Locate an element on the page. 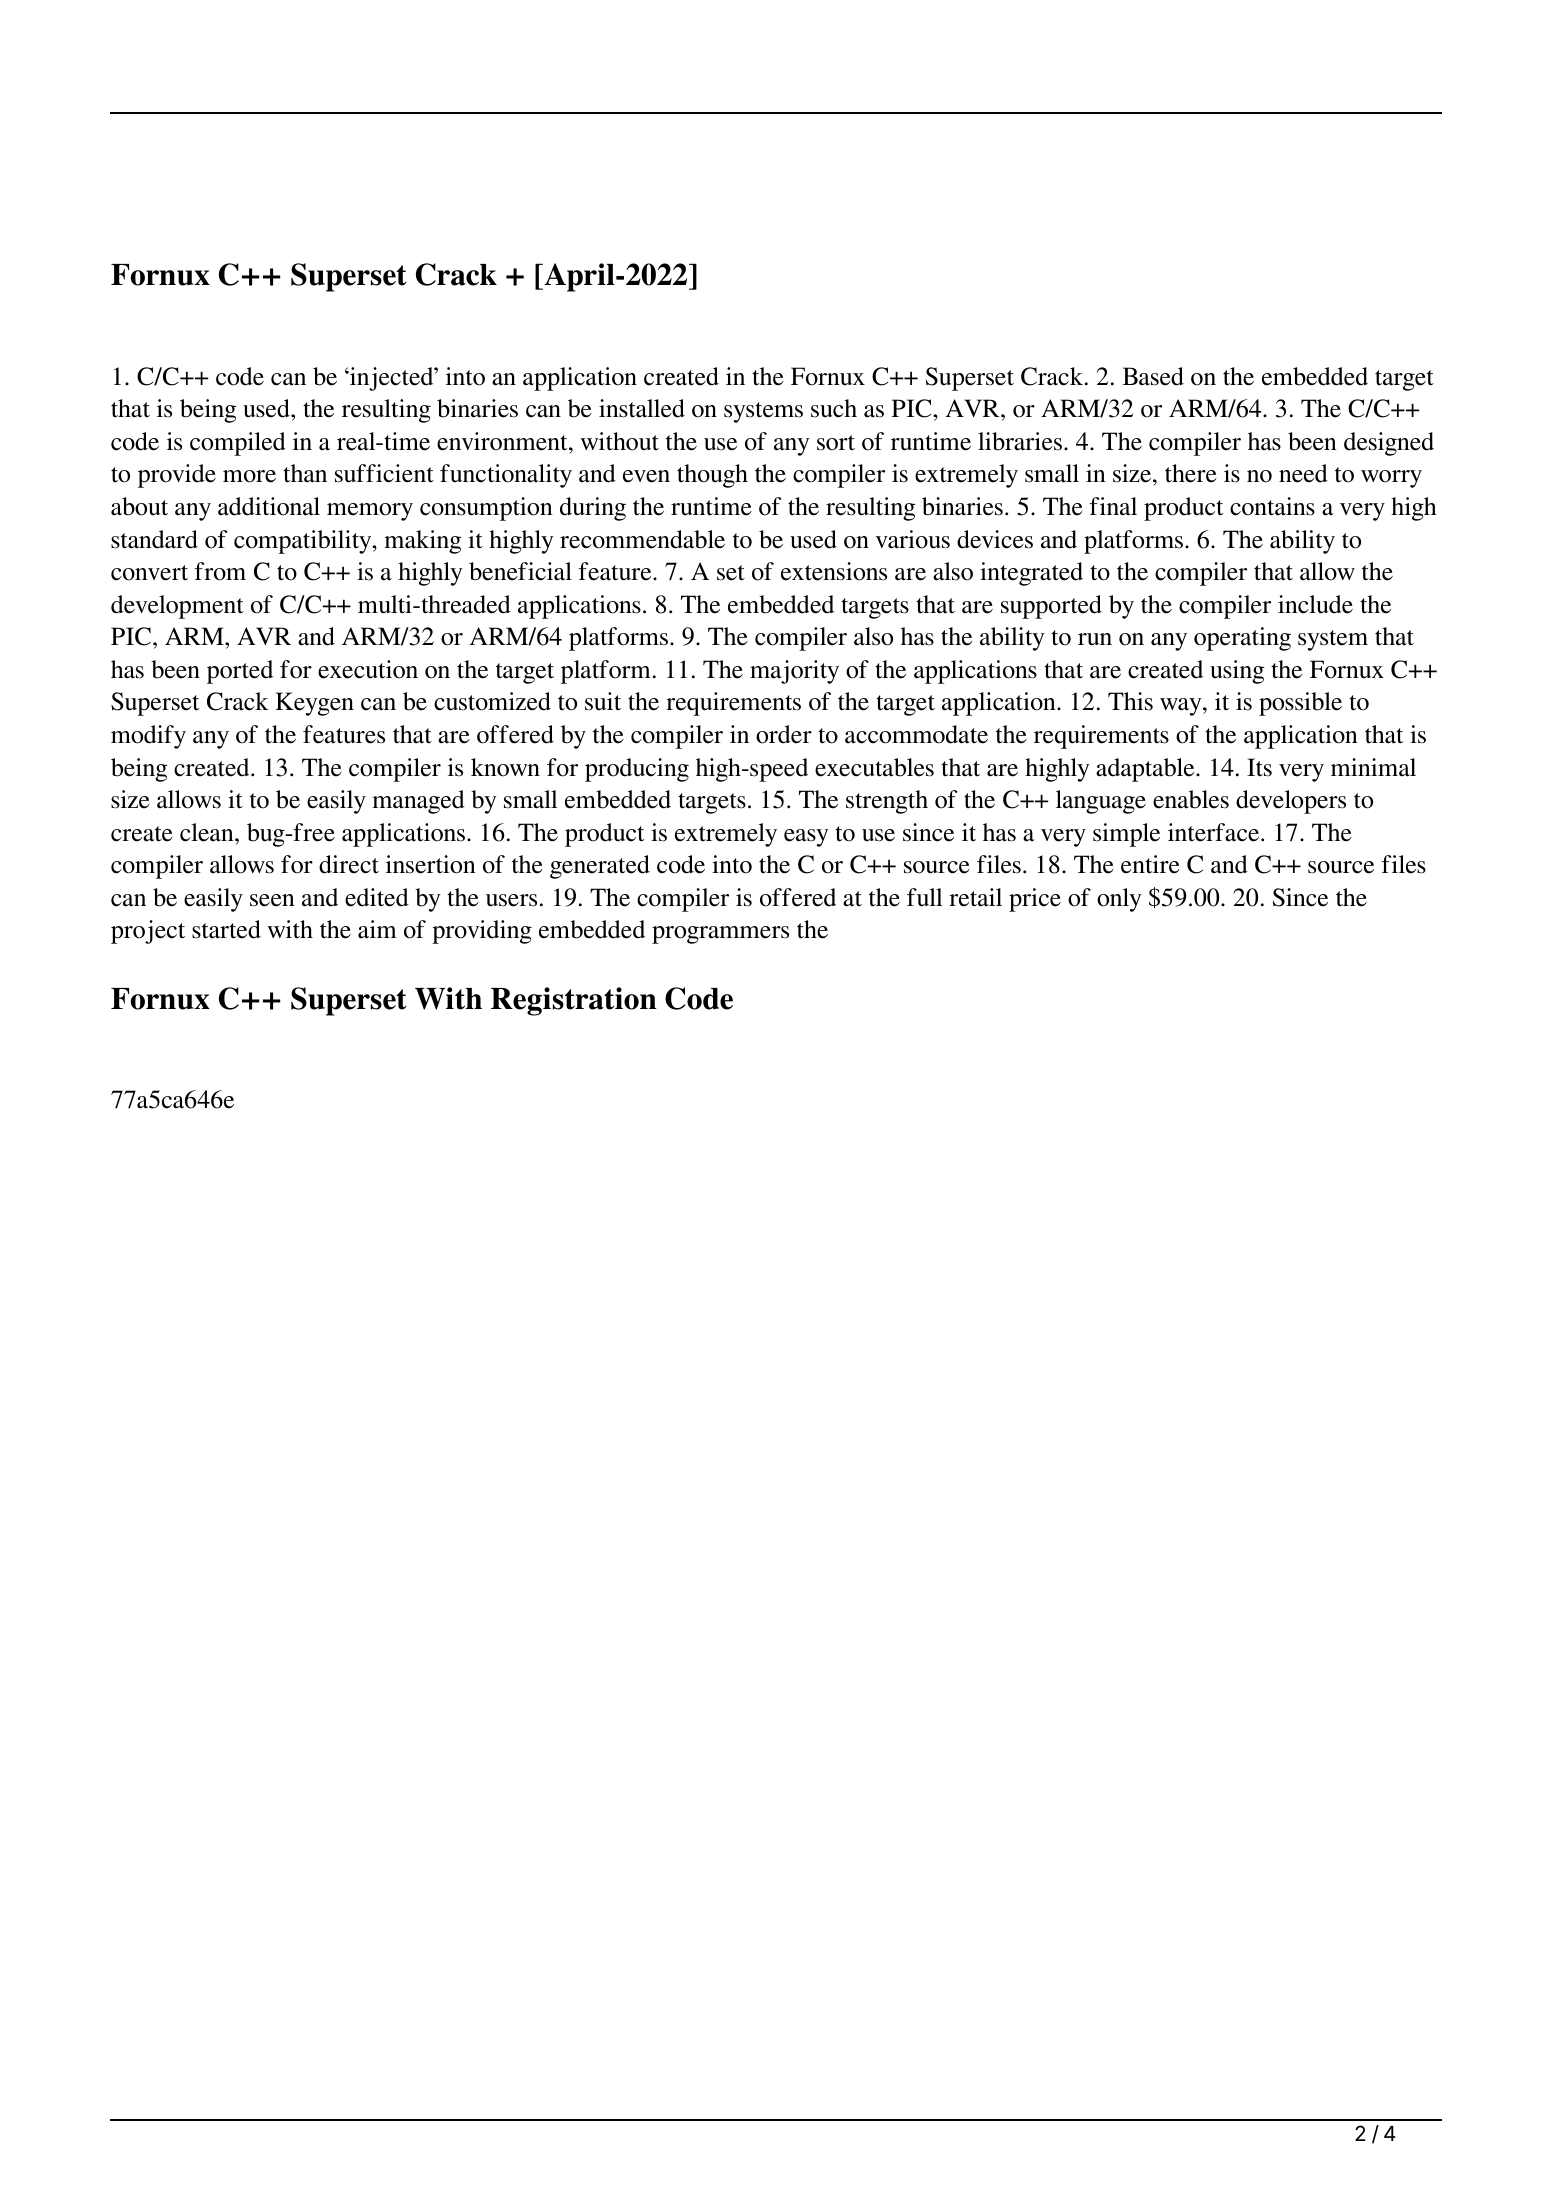 This document has width=1552, height=2194. majority is located at coordinates (794, 672).
